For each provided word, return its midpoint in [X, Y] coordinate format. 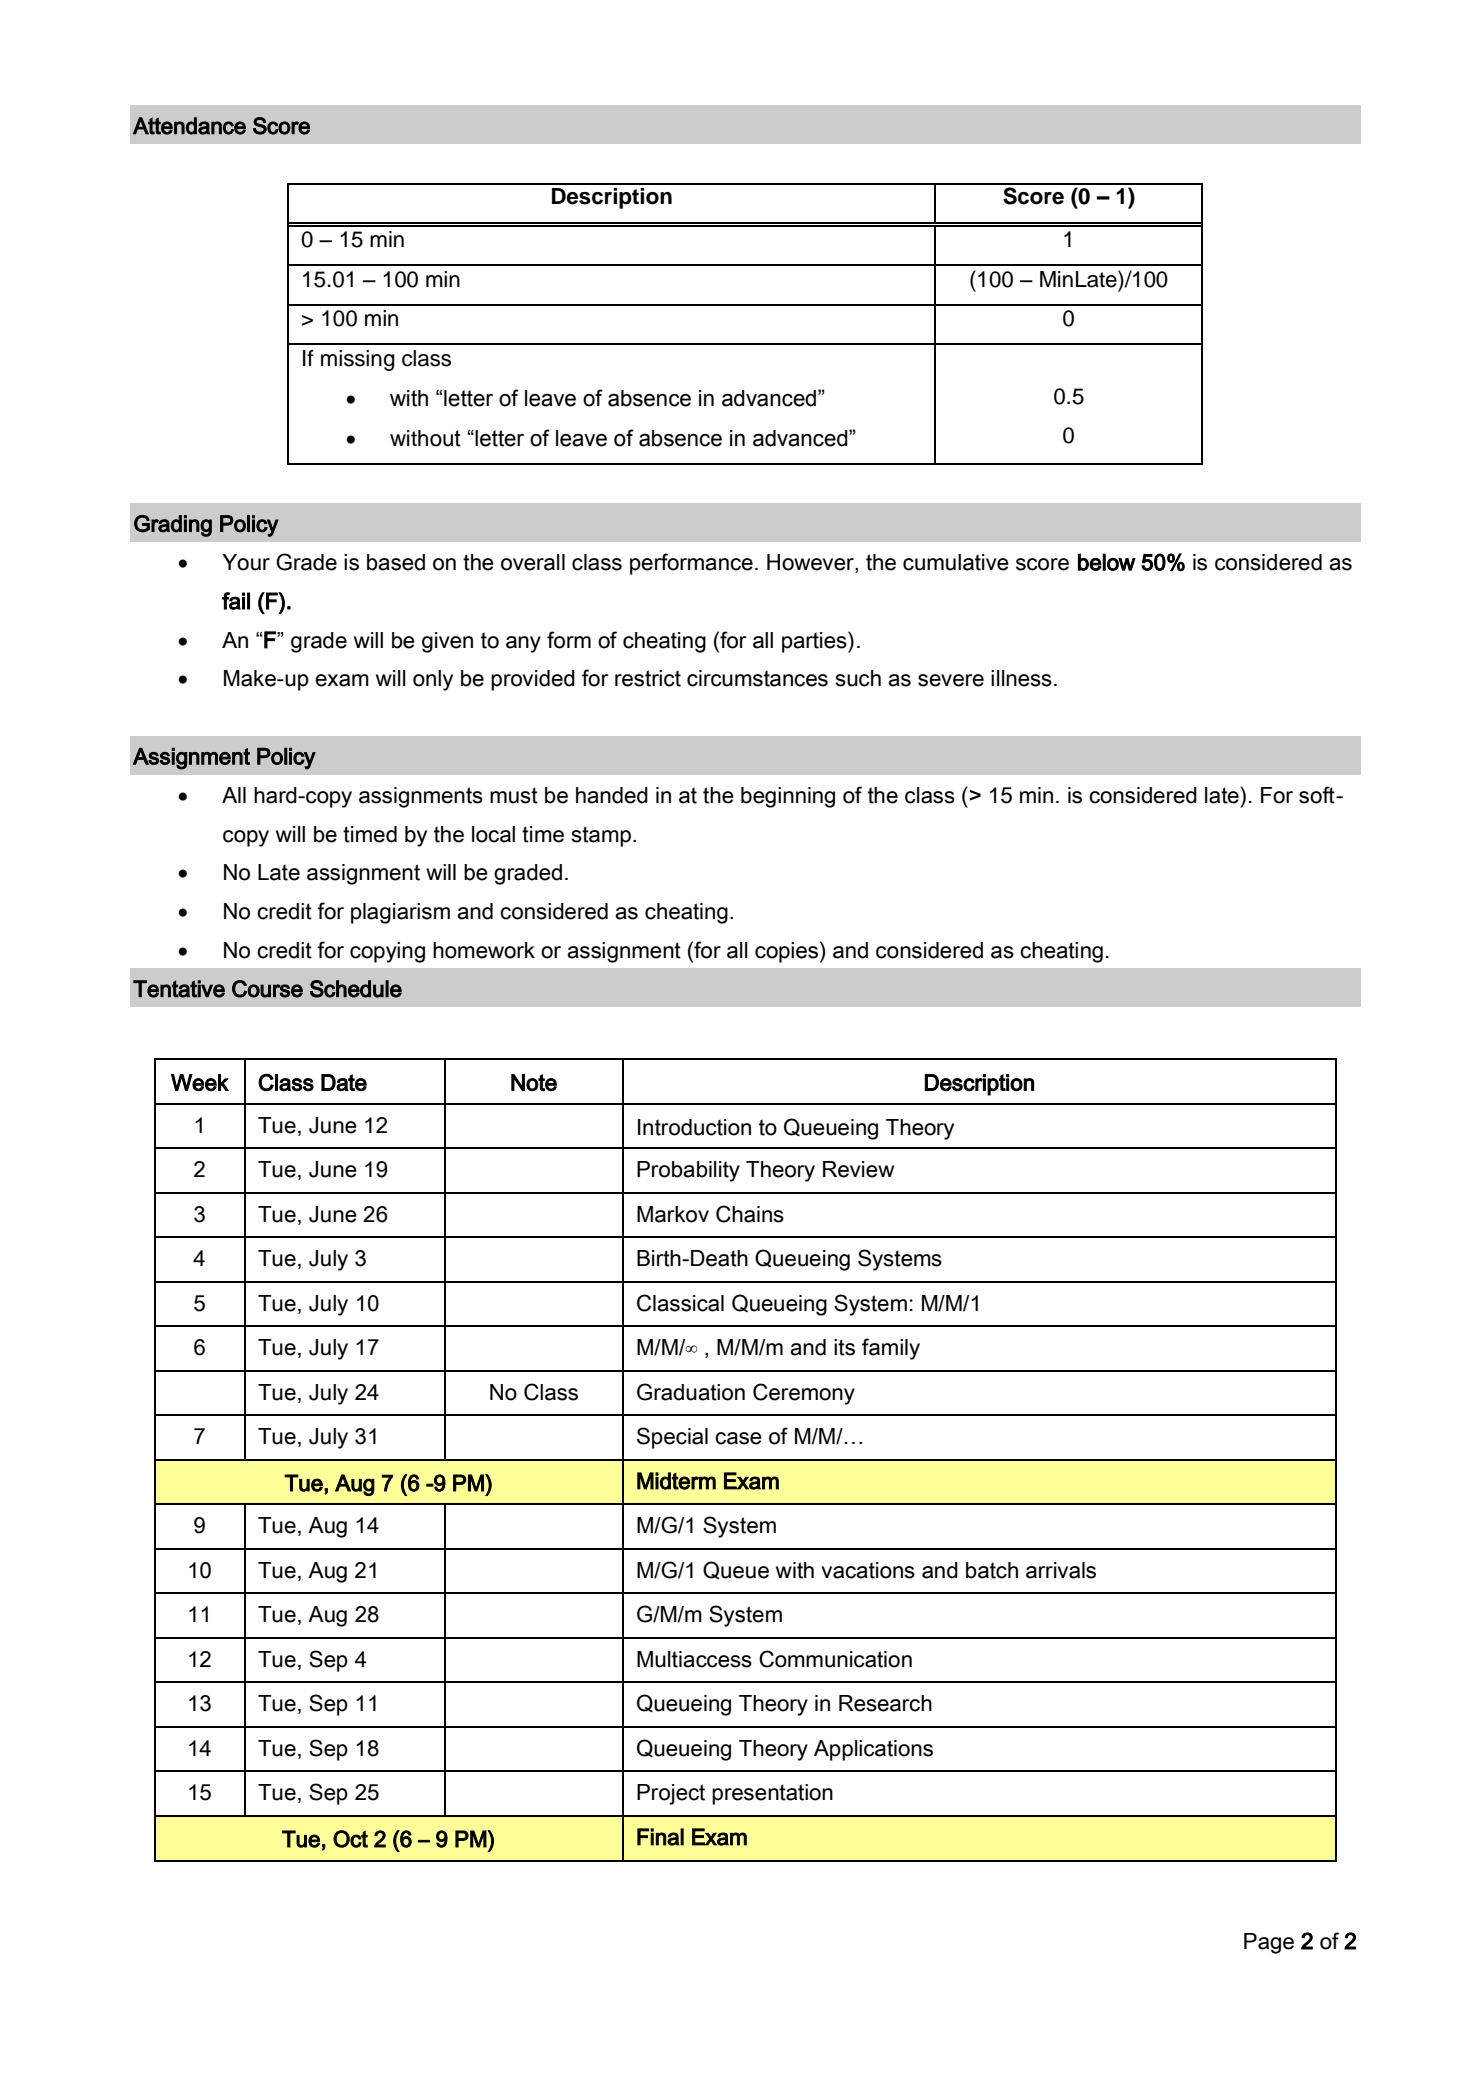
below [1107, 562]
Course [267, 989]
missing [358, 360]
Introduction [694, 1127]
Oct [350, 1839]
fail [236, 601]
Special [672, 1438]
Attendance [189, 126]
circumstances [757, 678]
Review [858, 1169]
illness [1021, 678]
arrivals [1061, 1570]
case [738, 1438]
